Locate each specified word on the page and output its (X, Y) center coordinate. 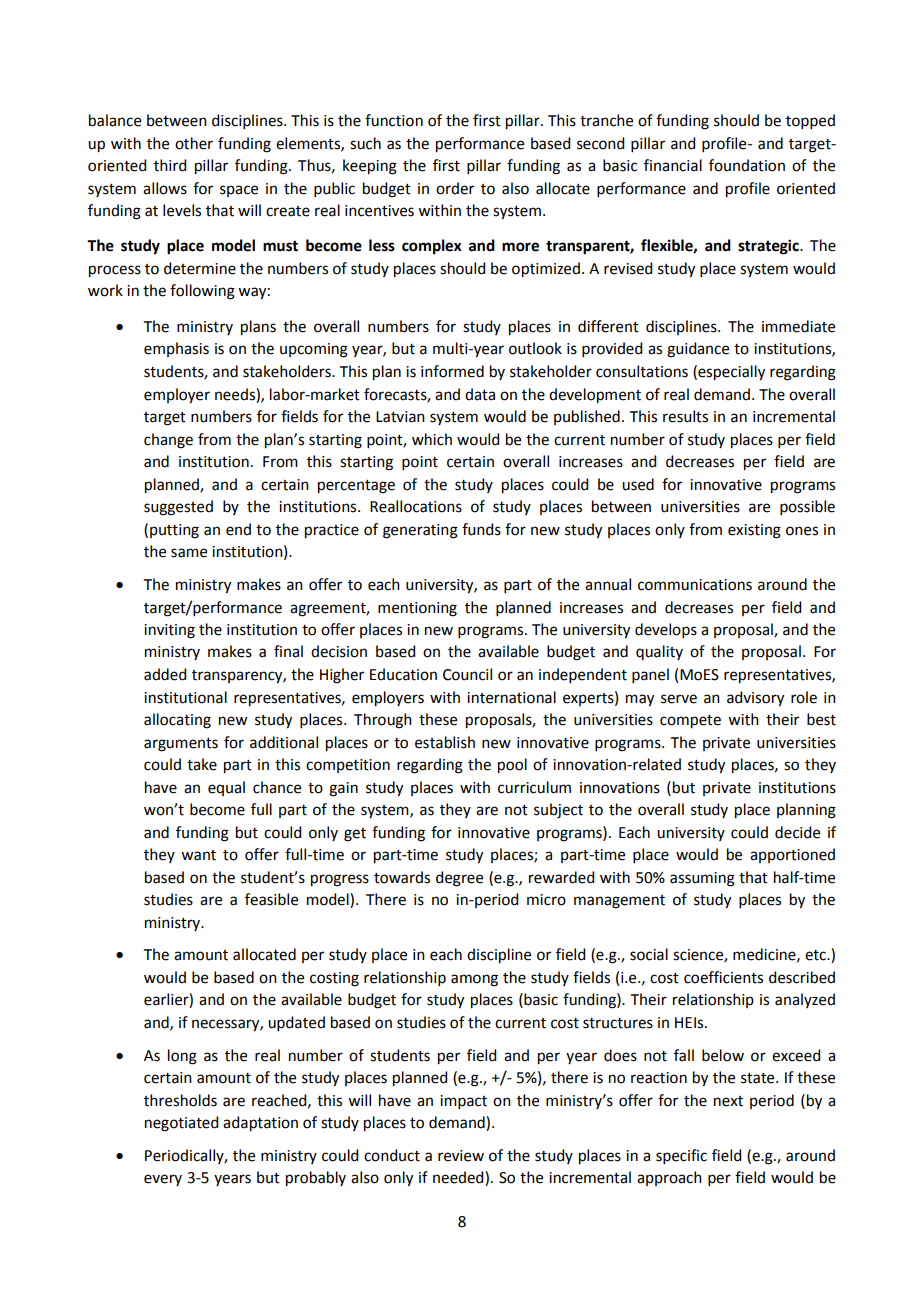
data (480, 394)
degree (459, 879)
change (168, 441)
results (685, 416)
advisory (755, 699)
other (194, 143)
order (455, 188)
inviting (169, 631)
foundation (747, 165)
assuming (702, 879)
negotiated (181, 1124)
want (198, 855)
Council (467, 674)
